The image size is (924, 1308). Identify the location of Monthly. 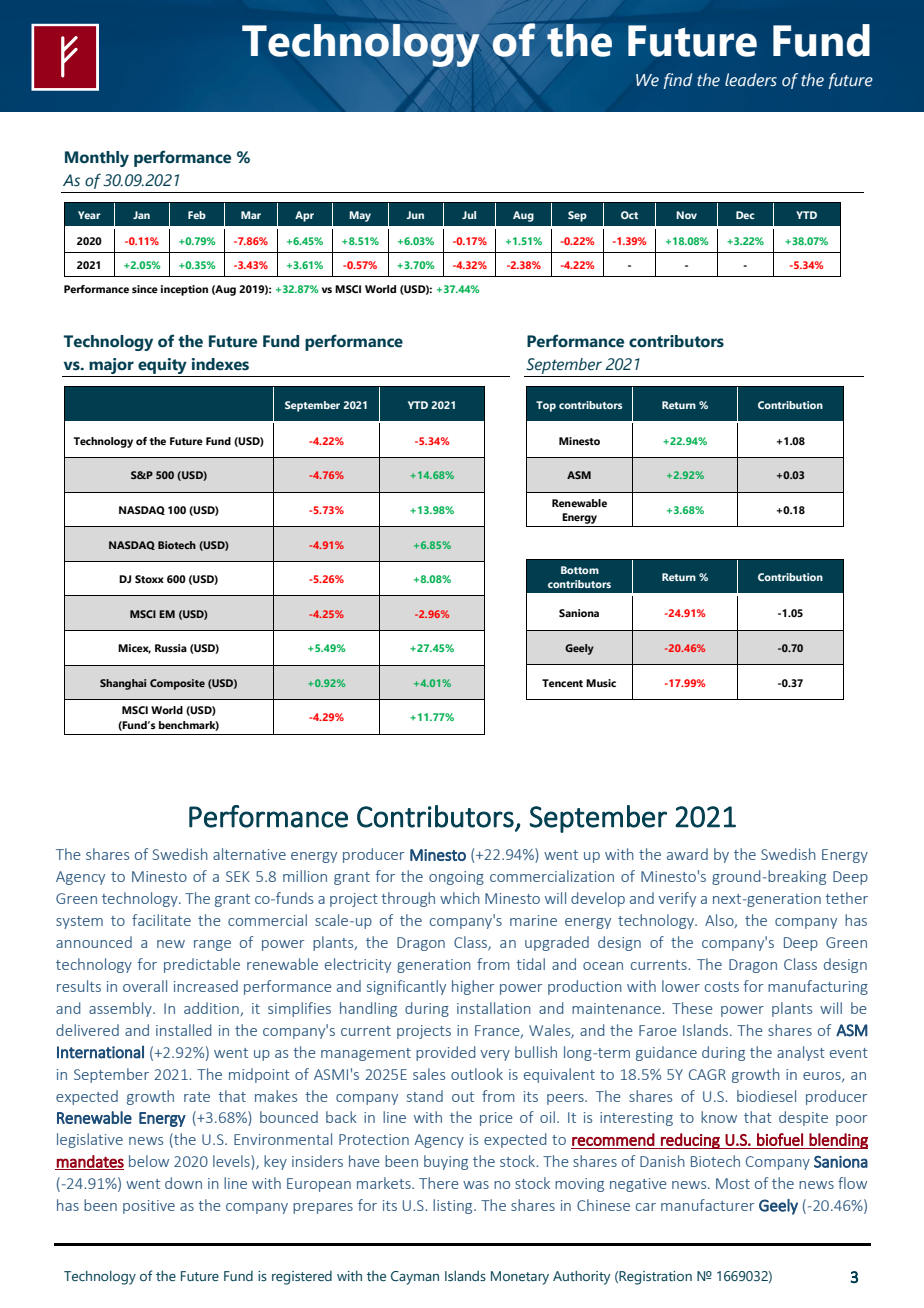
(97, 159).
